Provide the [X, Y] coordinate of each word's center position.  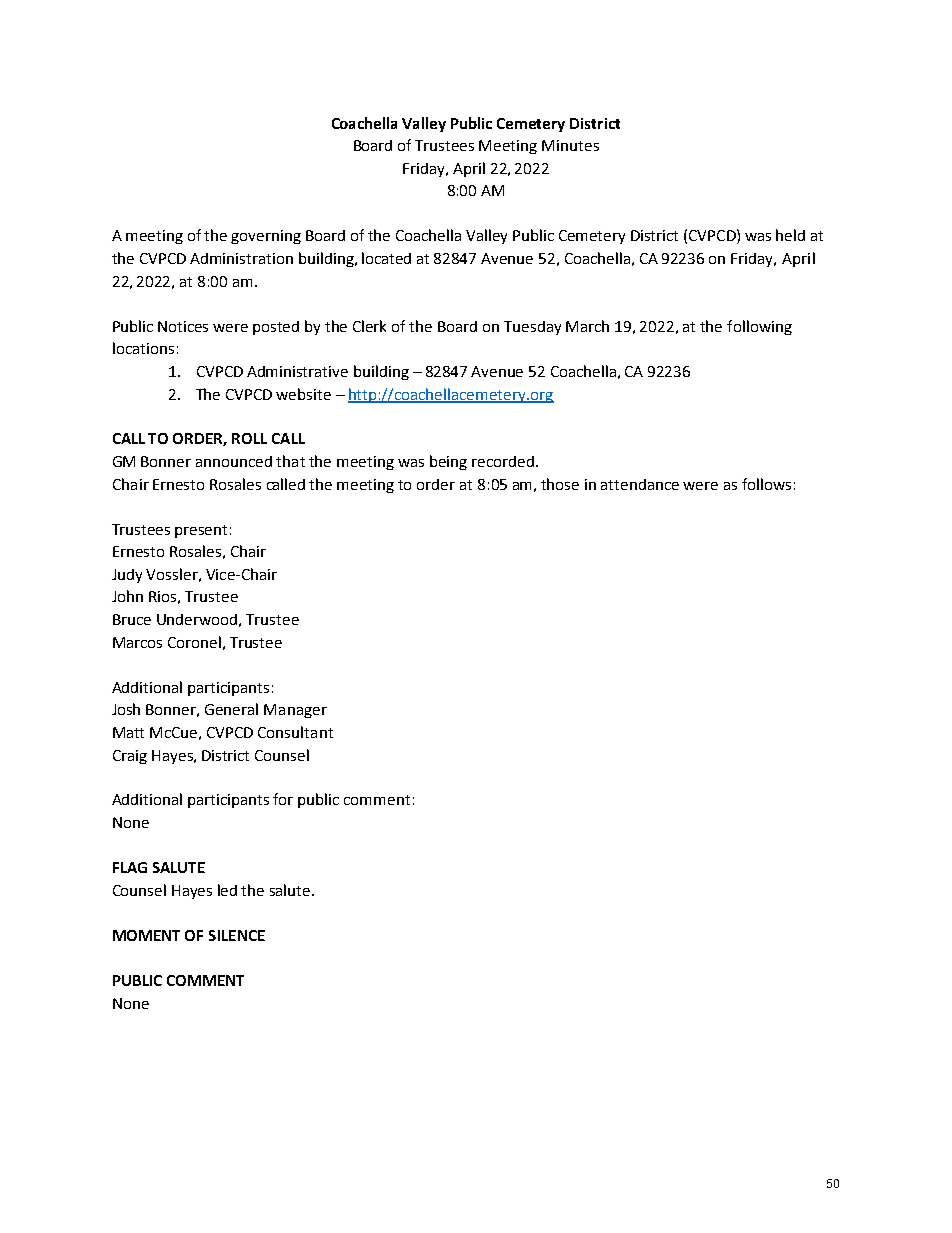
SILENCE [237, 935]
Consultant [295, 732]
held [790, 235]
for [283, 799]
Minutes [570, 145]
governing [266, 237]
